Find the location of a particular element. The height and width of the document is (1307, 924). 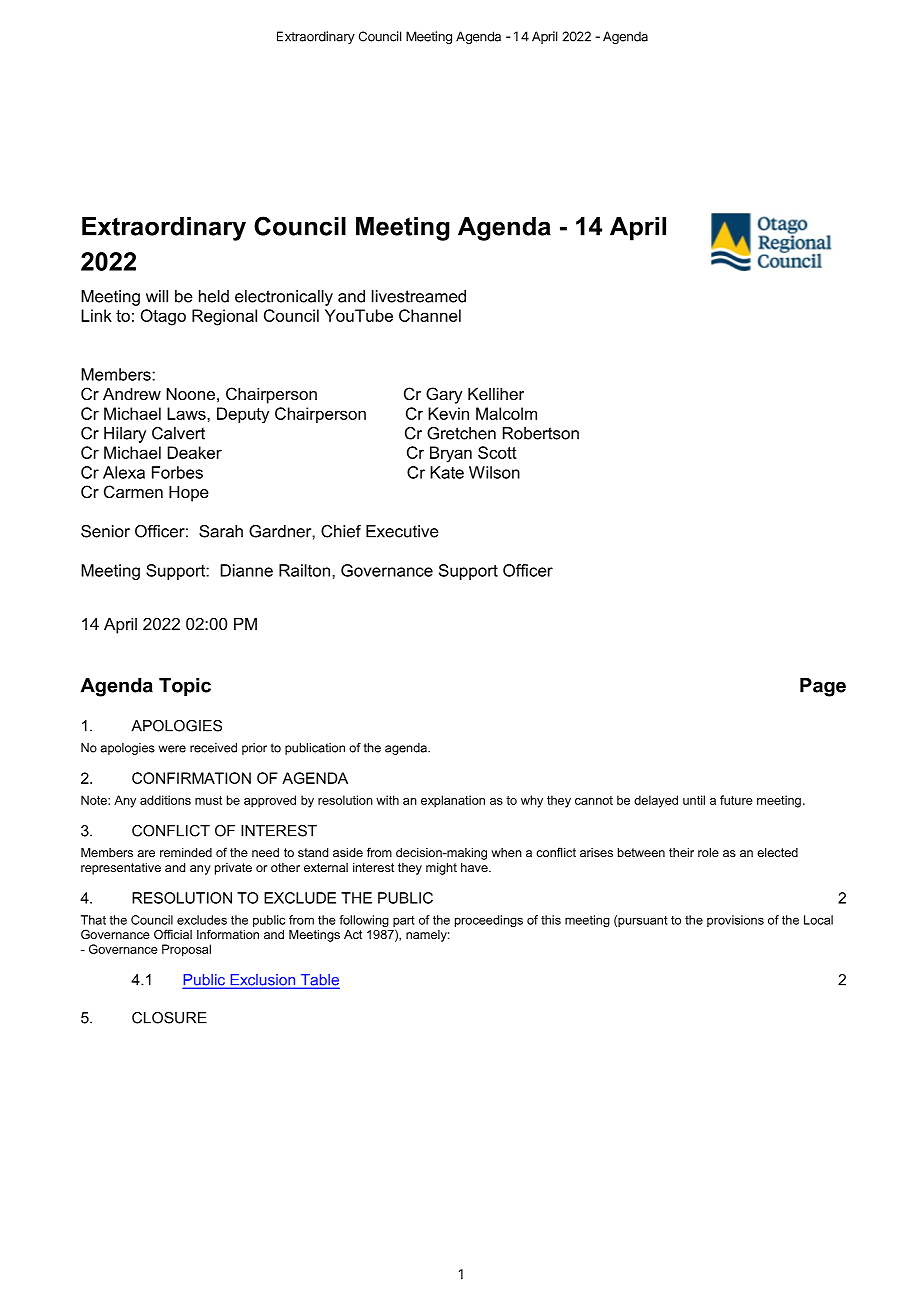

Hope is located at coordinates (189, 494).
